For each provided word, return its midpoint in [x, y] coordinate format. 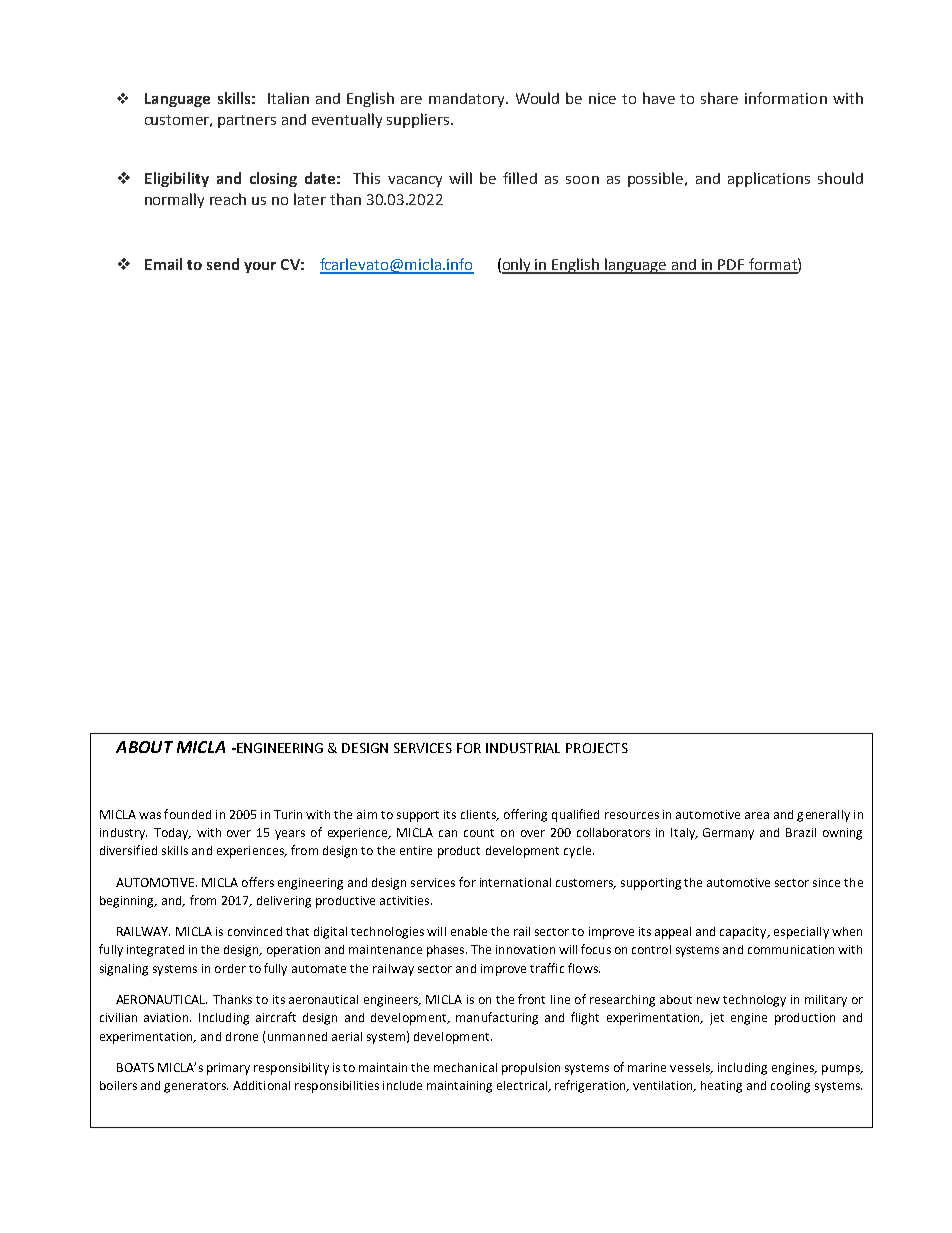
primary [228, 1069]
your [260, 267]
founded [187, 814]
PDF [732, 266]
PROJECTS [597, 748]
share [719, 98]
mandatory [468, 100]
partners [247, 121]
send [223, 264]
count [479, 833]
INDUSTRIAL [523, 748]
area [757, 815]
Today [172, 834]
